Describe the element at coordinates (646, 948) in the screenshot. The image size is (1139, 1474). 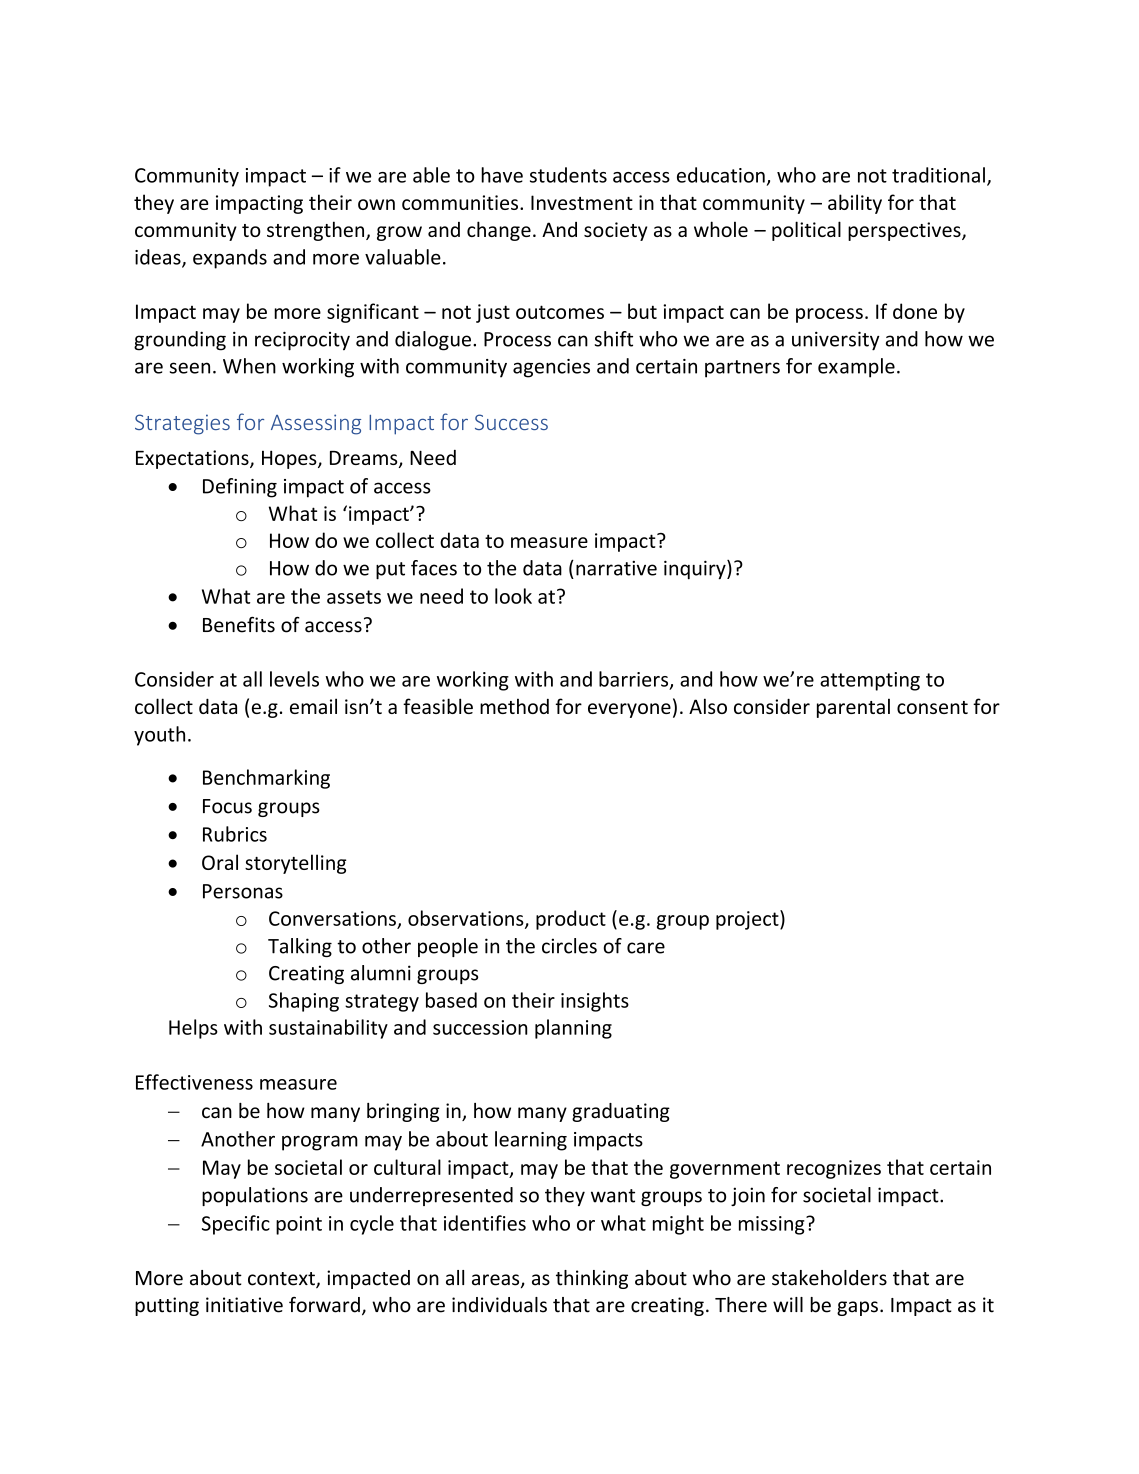
I see `care` at that location.
